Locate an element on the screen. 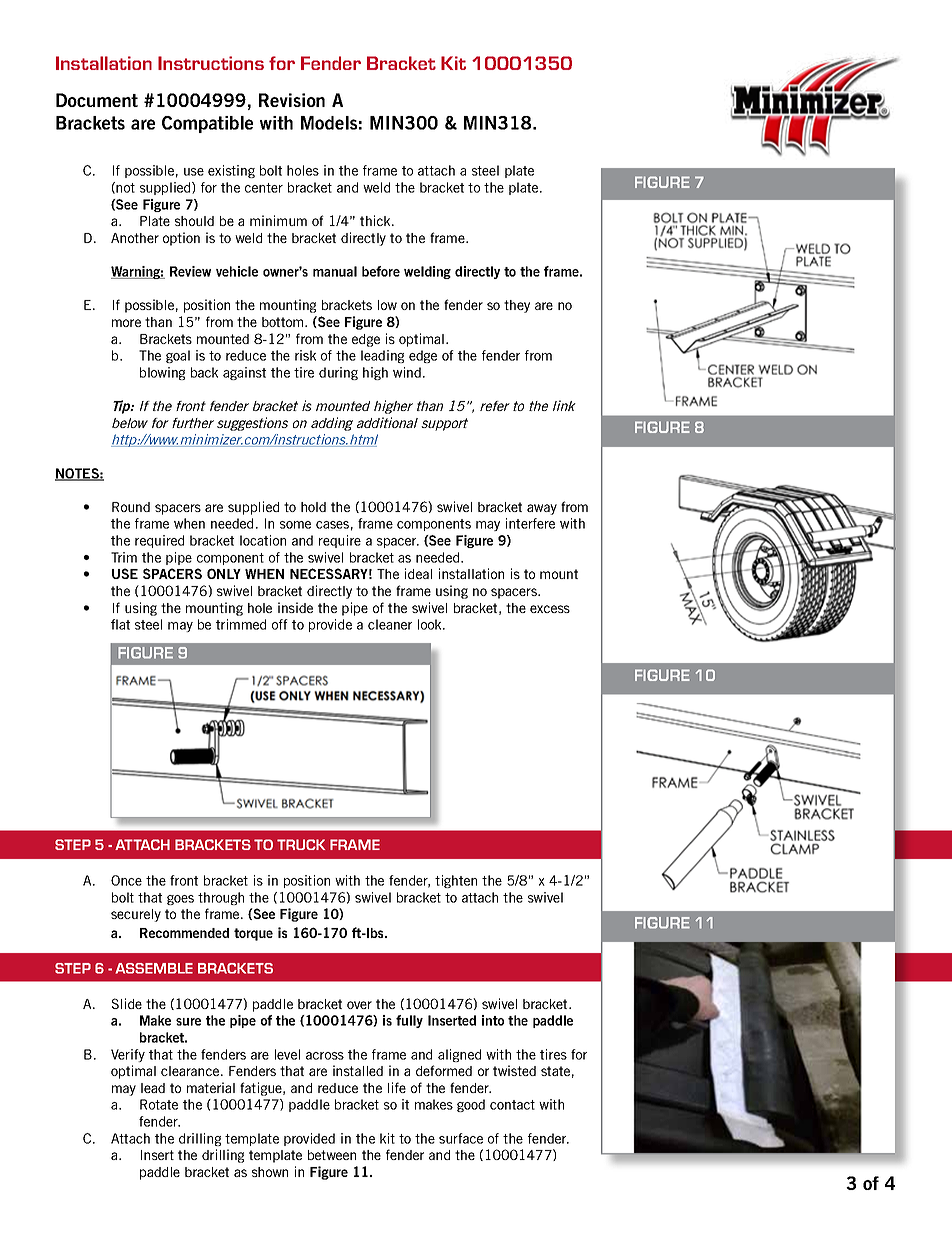 This screenshot has width=952, height=1233. look is located at coordinates (431, 624).
